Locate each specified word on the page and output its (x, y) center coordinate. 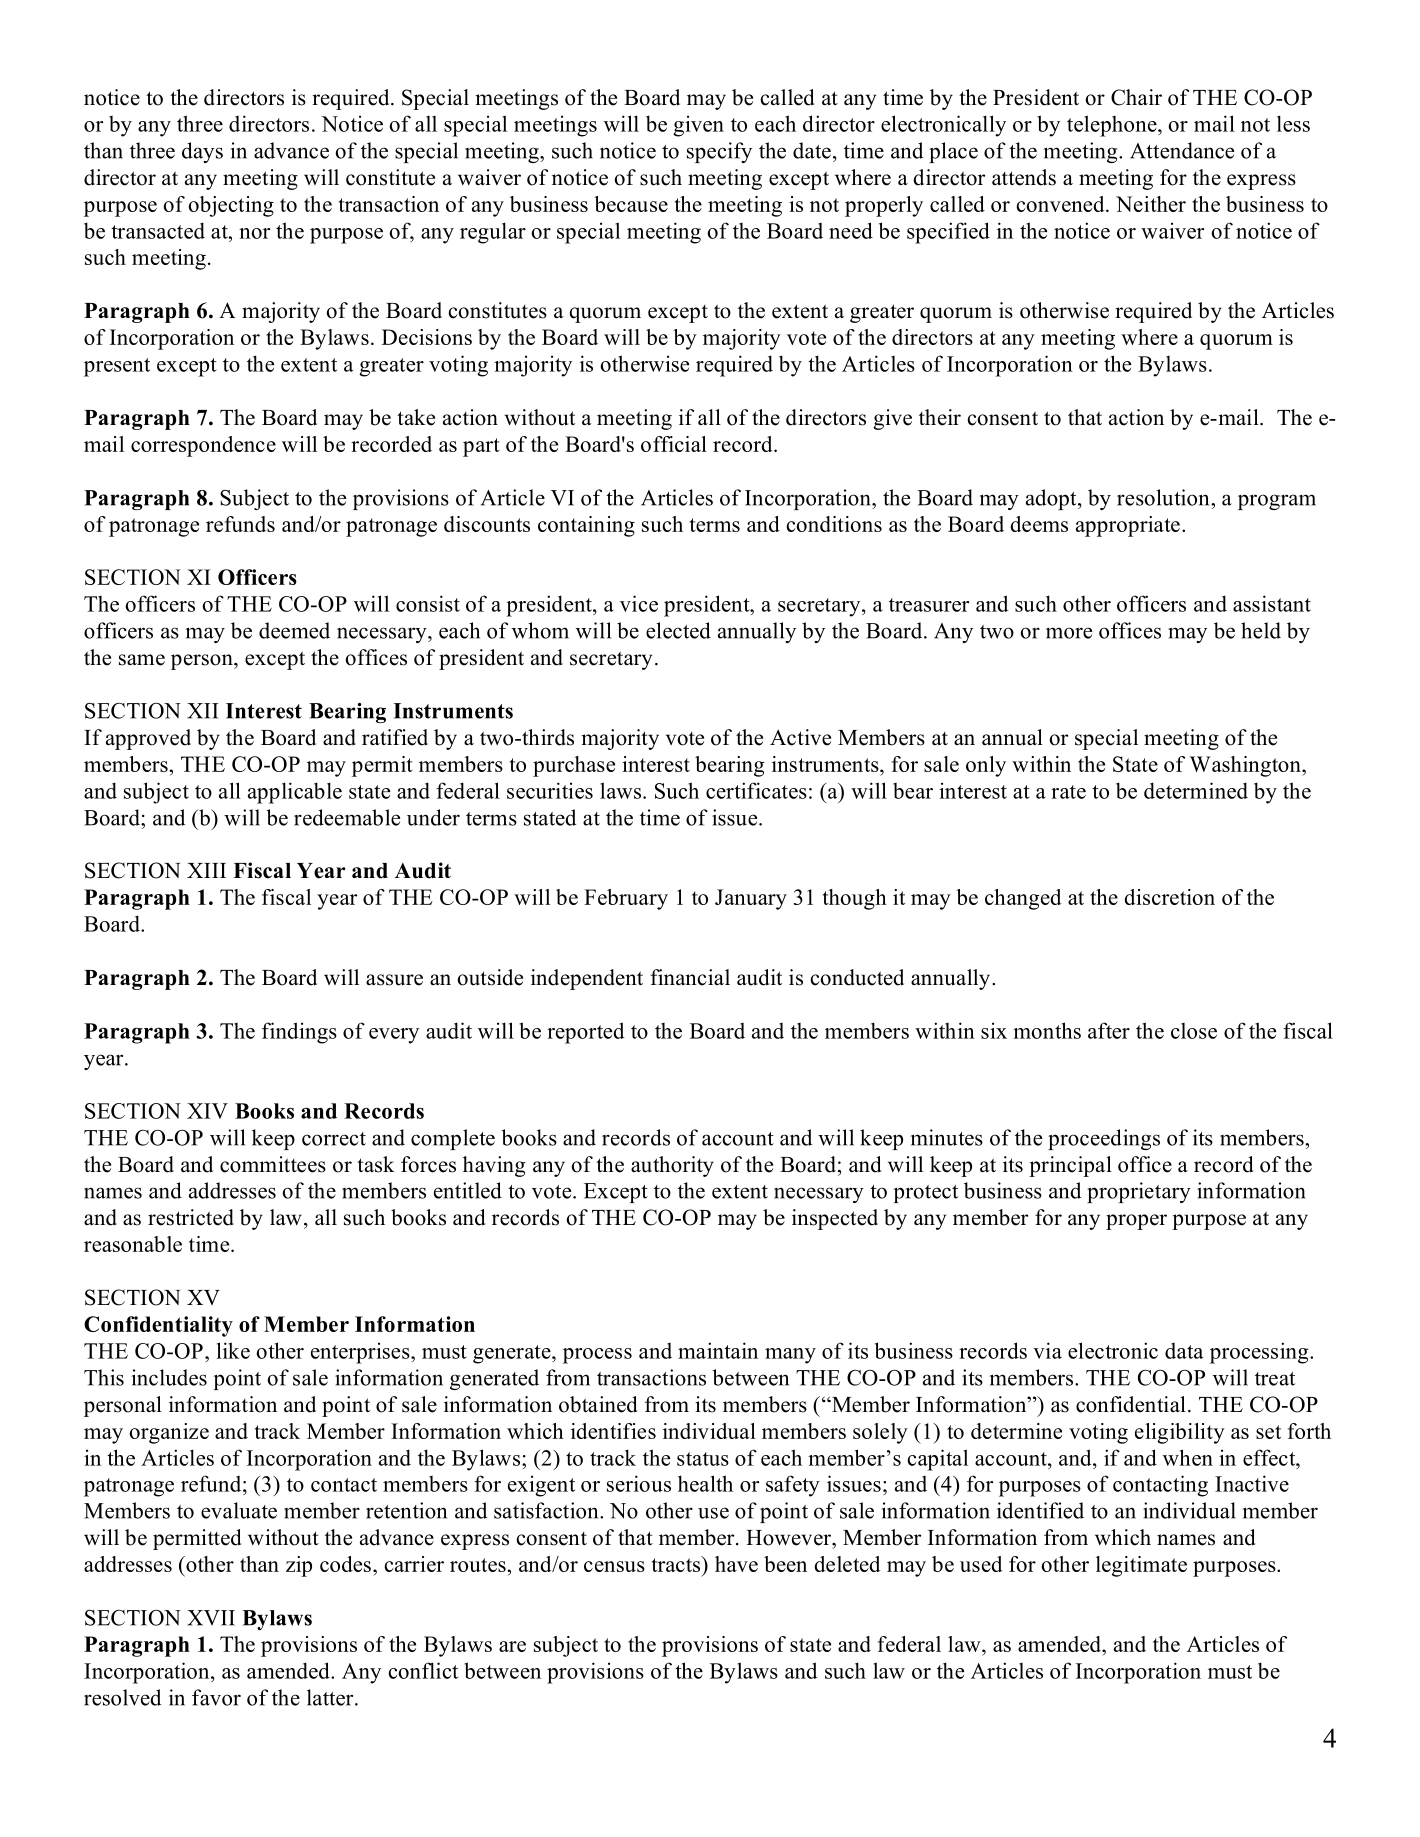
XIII (206, 870)
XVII (211, 1618)
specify (719, 152)
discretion (1169, 897)
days (202, 152)
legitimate (1141, 1566)
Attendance (1182, 150)
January (751, 899)
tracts (677, 1564)
